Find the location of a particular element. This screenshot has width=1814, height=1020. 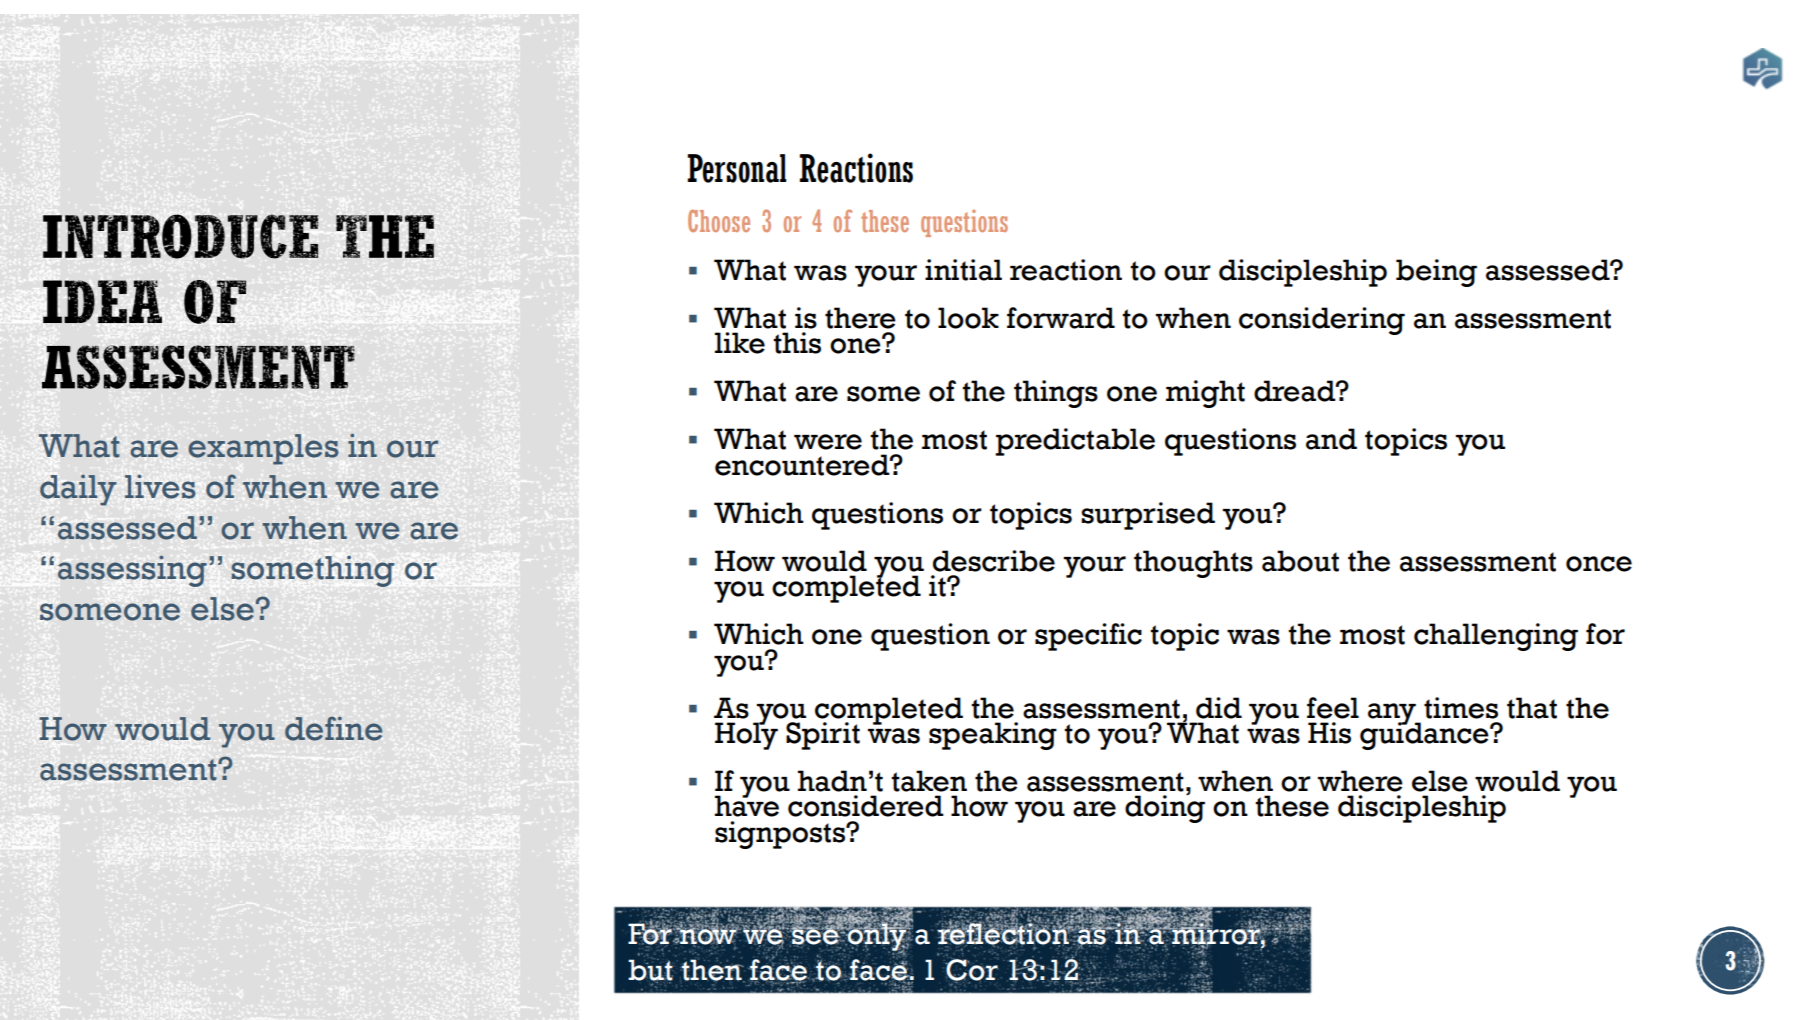

Personal is located at coordinates (737, 168).
